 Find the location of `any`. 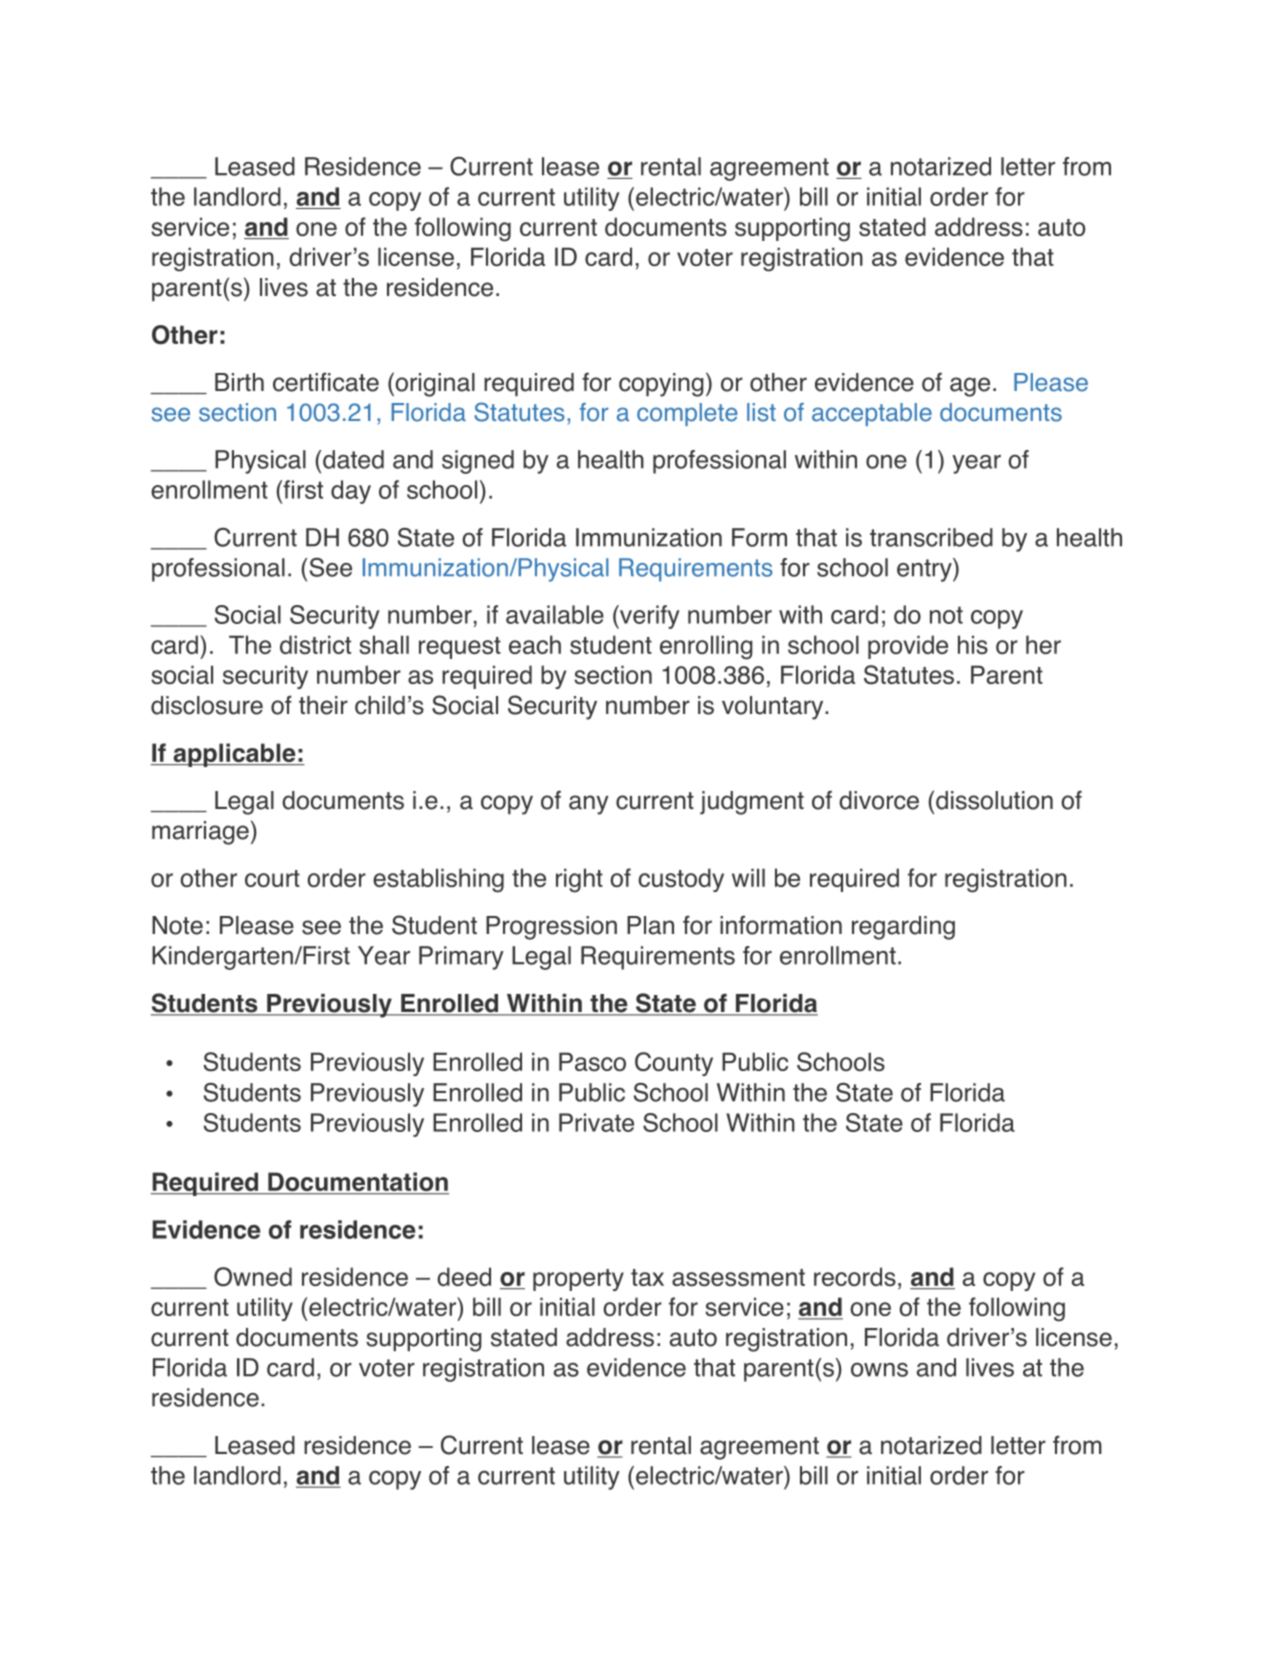

any is located at coordinates (589, 805).
